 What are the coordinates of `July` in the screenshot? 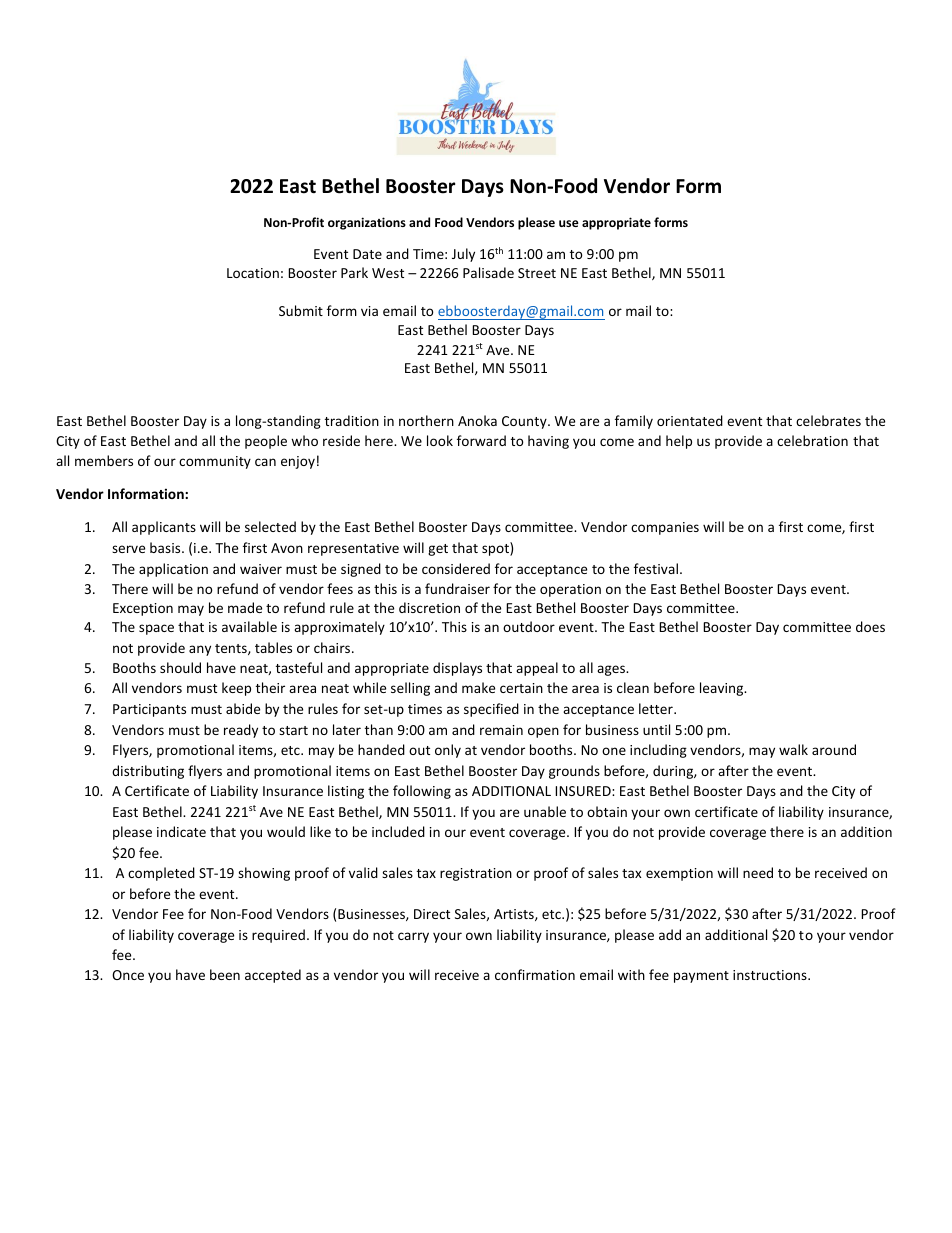 It's located at (463, 255).
